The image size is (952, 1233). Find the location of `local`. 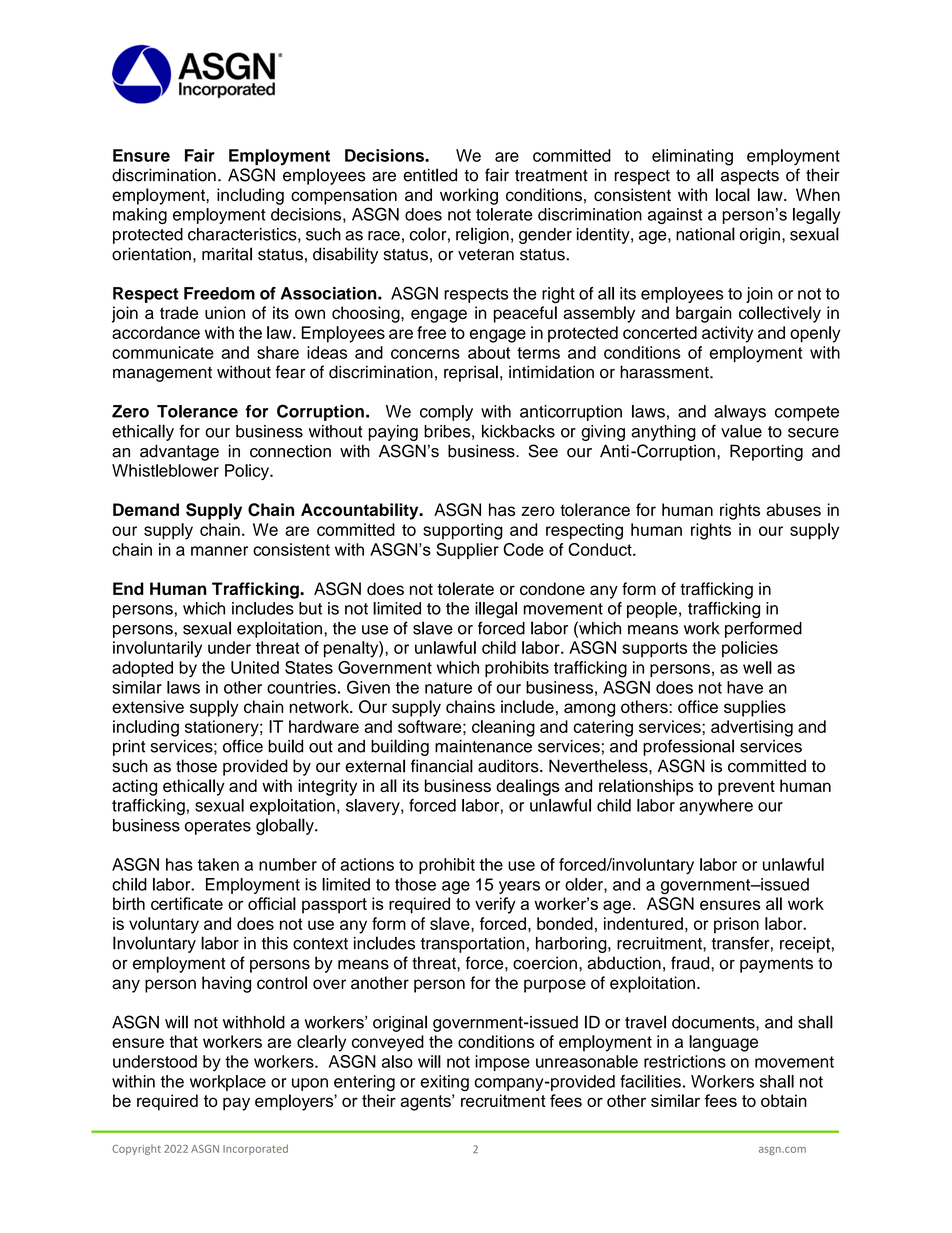

local is located at coordinates (733, 195).
